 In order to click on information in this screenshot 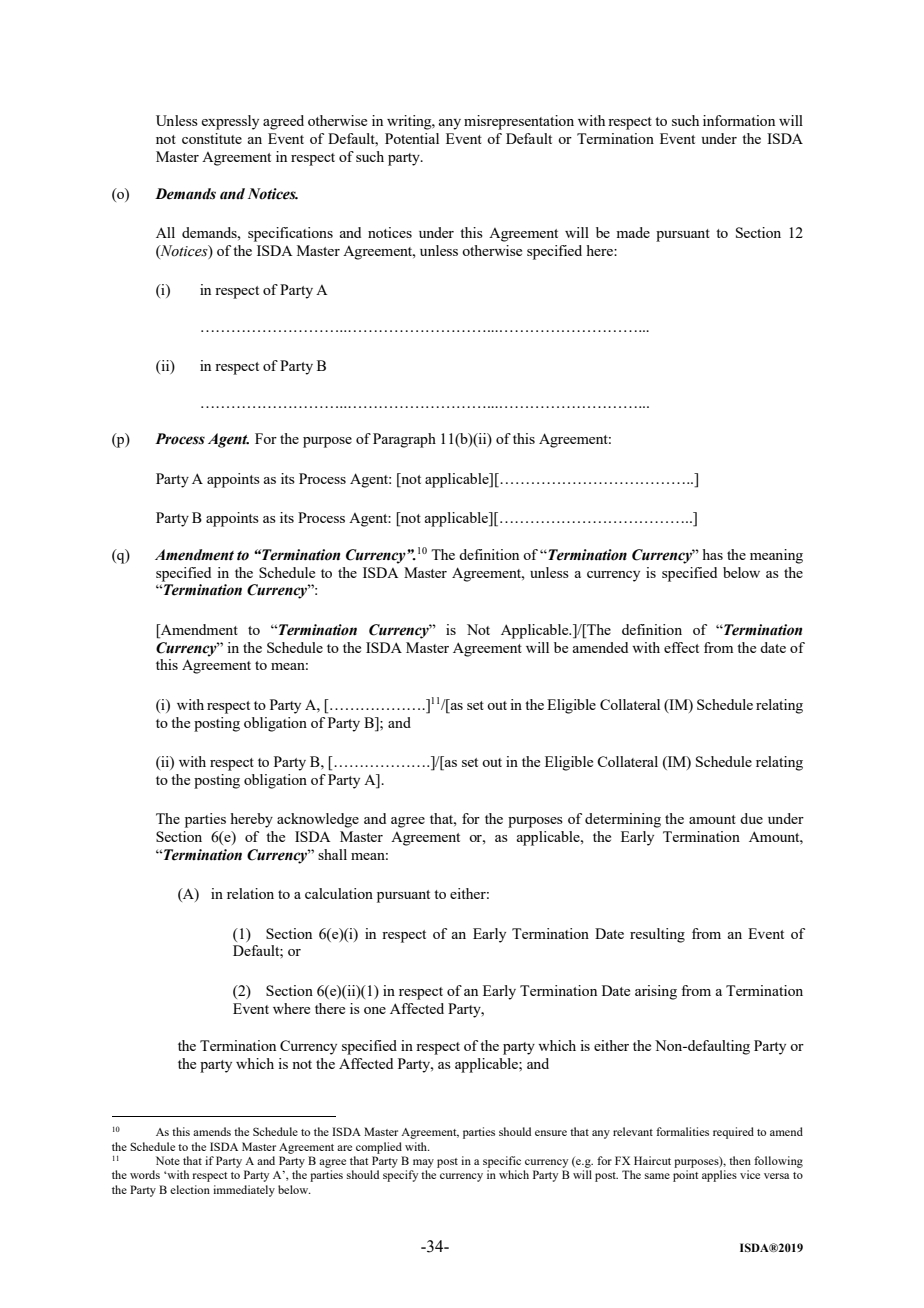, I will do `click(739, 120)`.
